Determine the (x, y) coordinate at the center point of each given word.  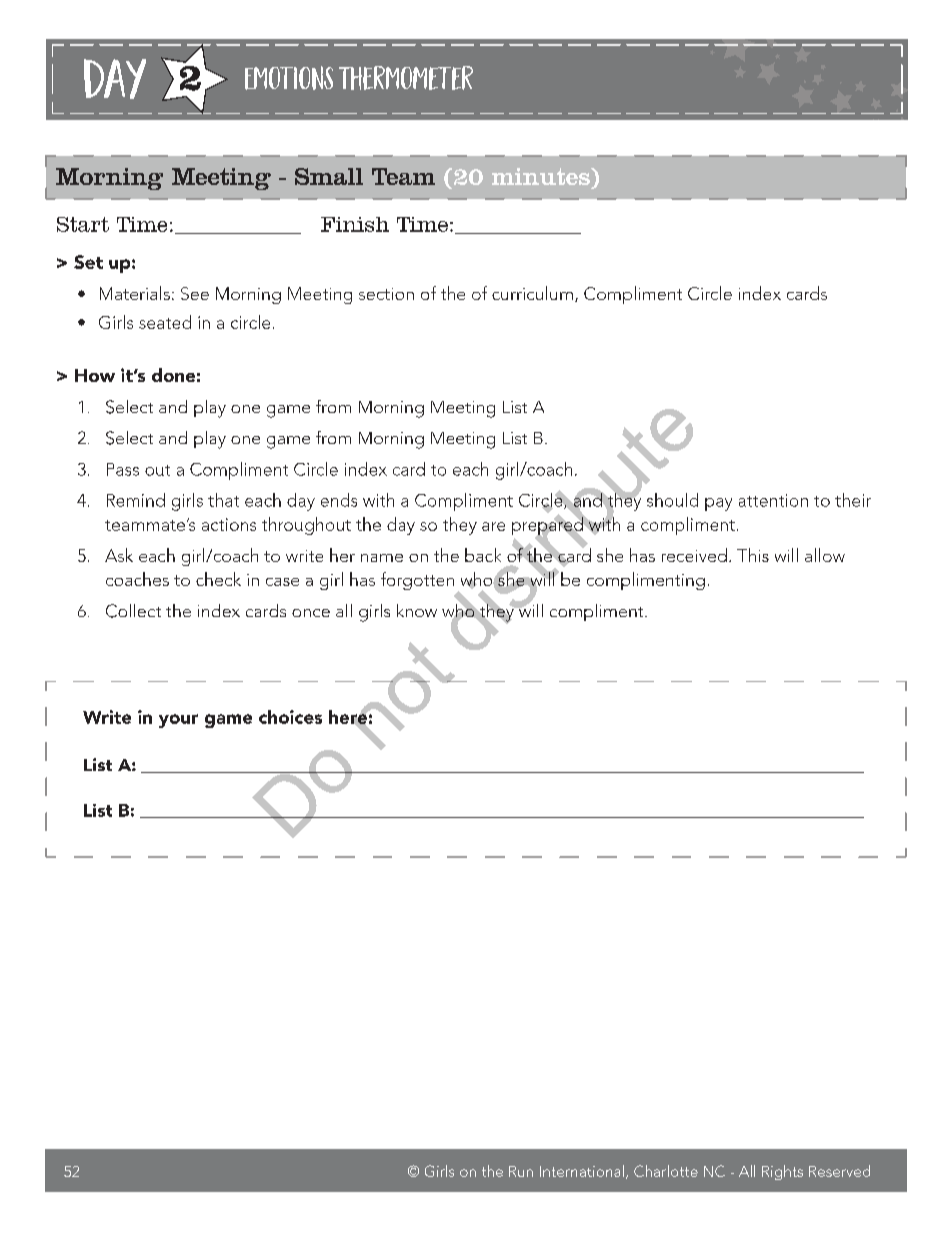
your (178, 721)
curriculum (532, 293)
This (753, 555)
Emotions (289, 78)
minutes (542, 176)
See (195, 293)
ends (339, 500)
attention (773, 500)
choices (290, 717)
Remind (136, 500)
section (386, 294)
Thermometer (406, 78)
